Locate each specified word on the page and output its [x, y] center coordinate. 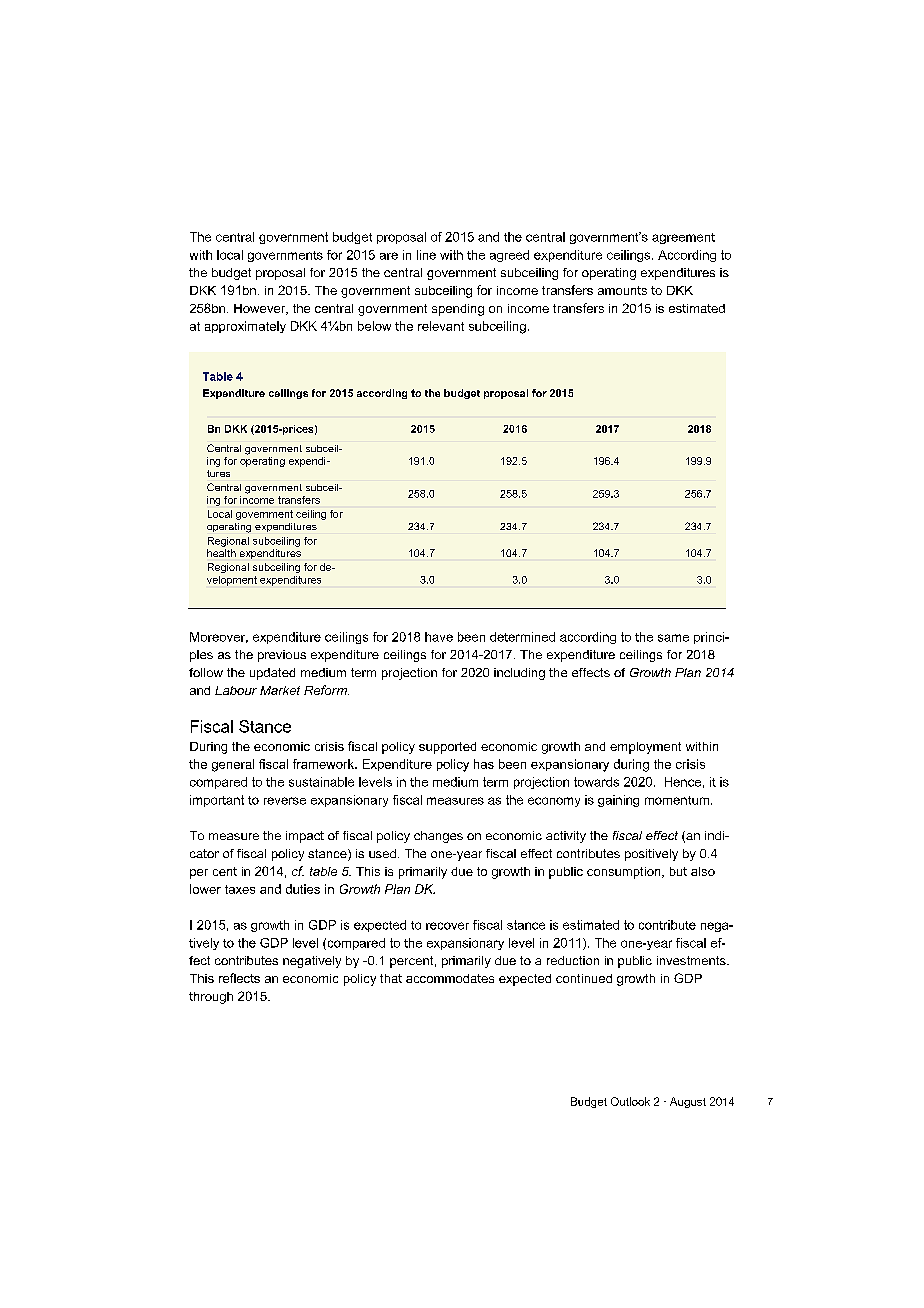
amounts [622, 290]
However [261, 309]
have [439, 637]
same [673, 638]
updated [272, 674]
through [211, 998]
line [426, 255]
